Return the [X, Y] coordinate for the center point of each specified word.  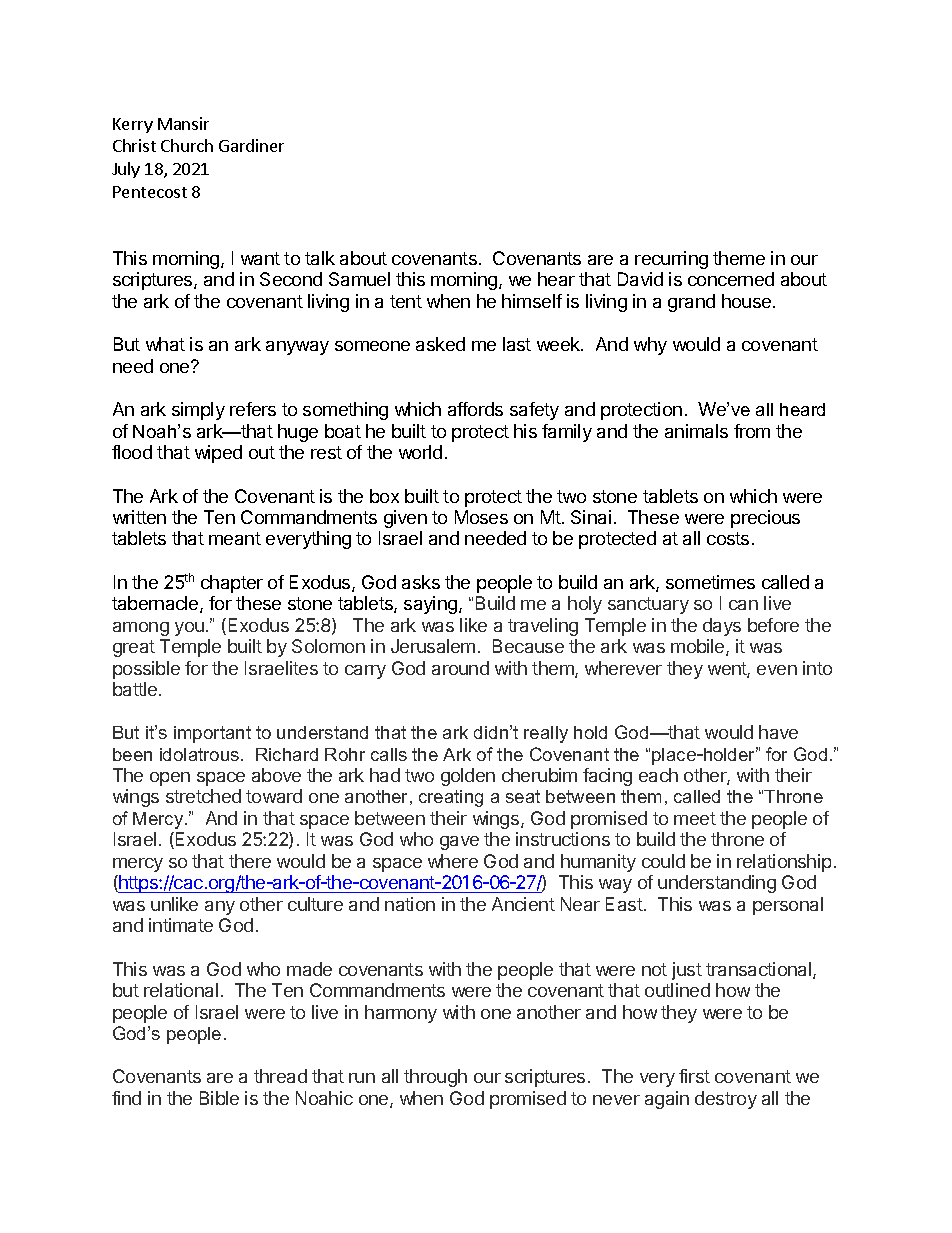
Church [187, 145]
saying [432, 605]
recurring [671, 260]
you [189, 629]
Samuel [359, 279]
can [743, 605]
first [694, 1076]
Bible [219, 1098]
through [435, 1078]
